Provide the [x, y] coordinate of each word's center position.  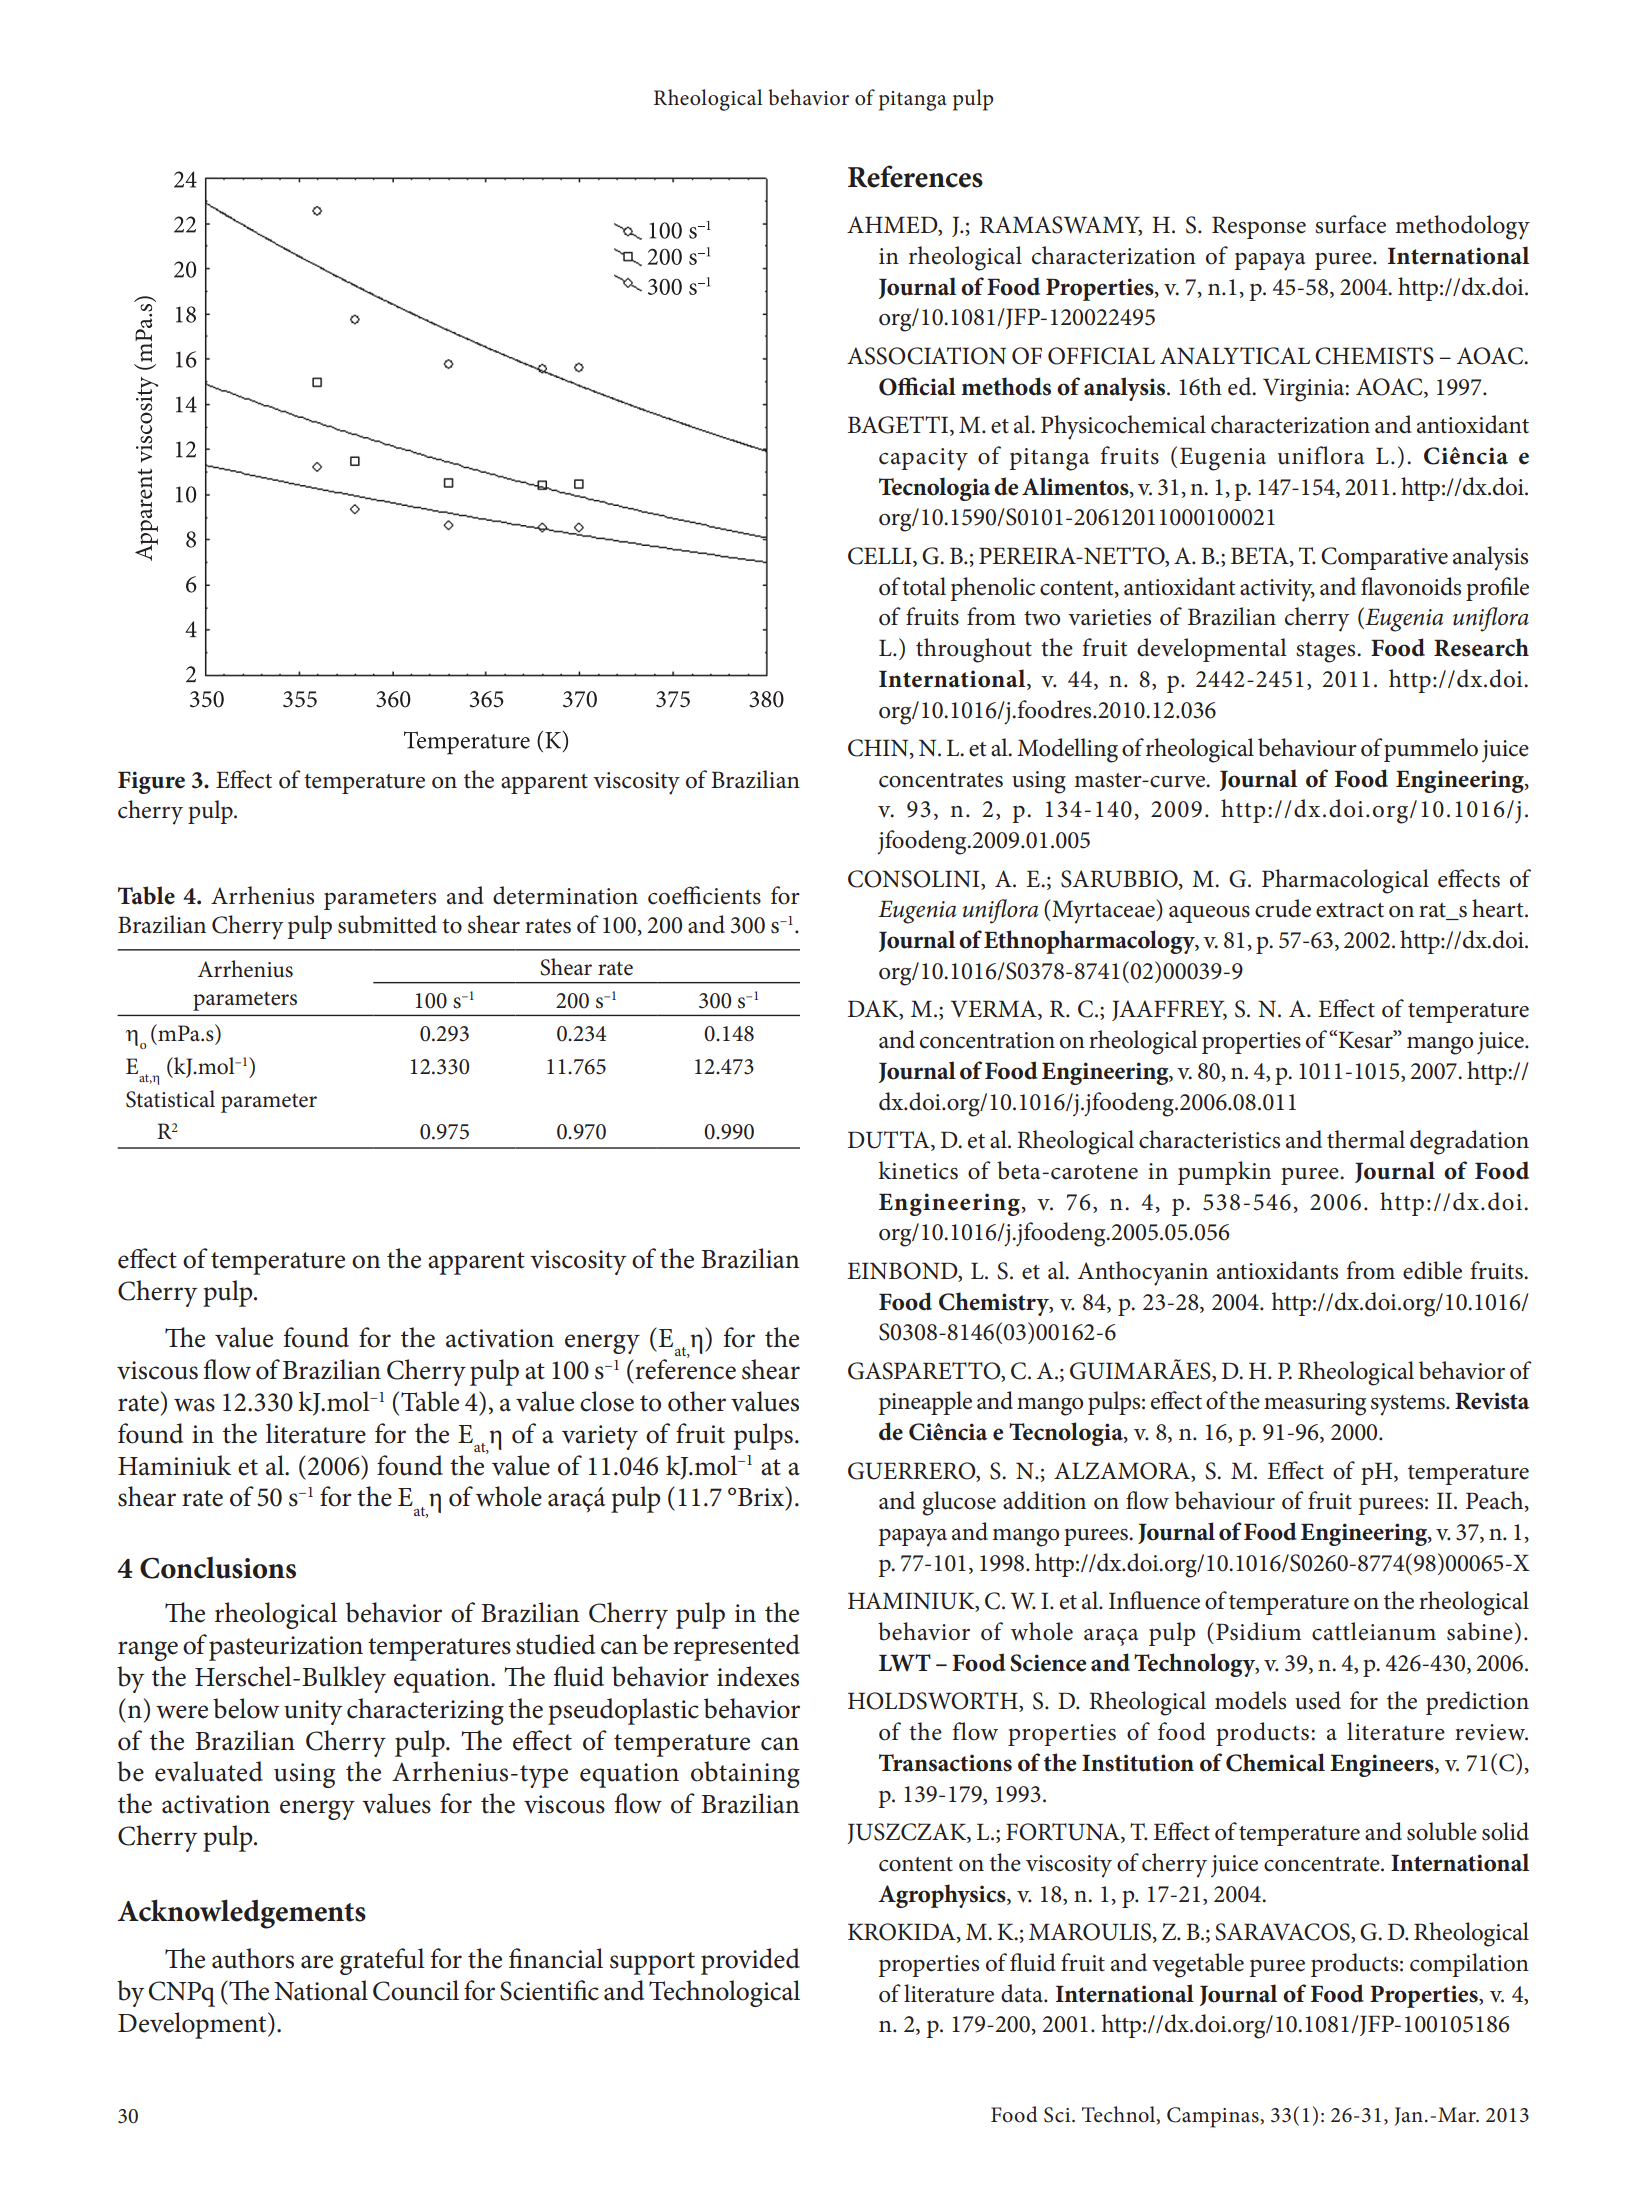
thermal [1366, 1139]
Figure [151, 782]
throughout [974, 650]
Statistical [170, 1099]
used [1318, 1700]
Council [416, 1990]
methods [1006, 386]
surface [1350, 224]
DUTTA [890, 1141]
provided [750, 1961]
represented [736, 1647]
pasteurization [286, 1648]
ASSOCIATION [926, 356]
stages [1327, 652]
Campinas [1213, 2117]
